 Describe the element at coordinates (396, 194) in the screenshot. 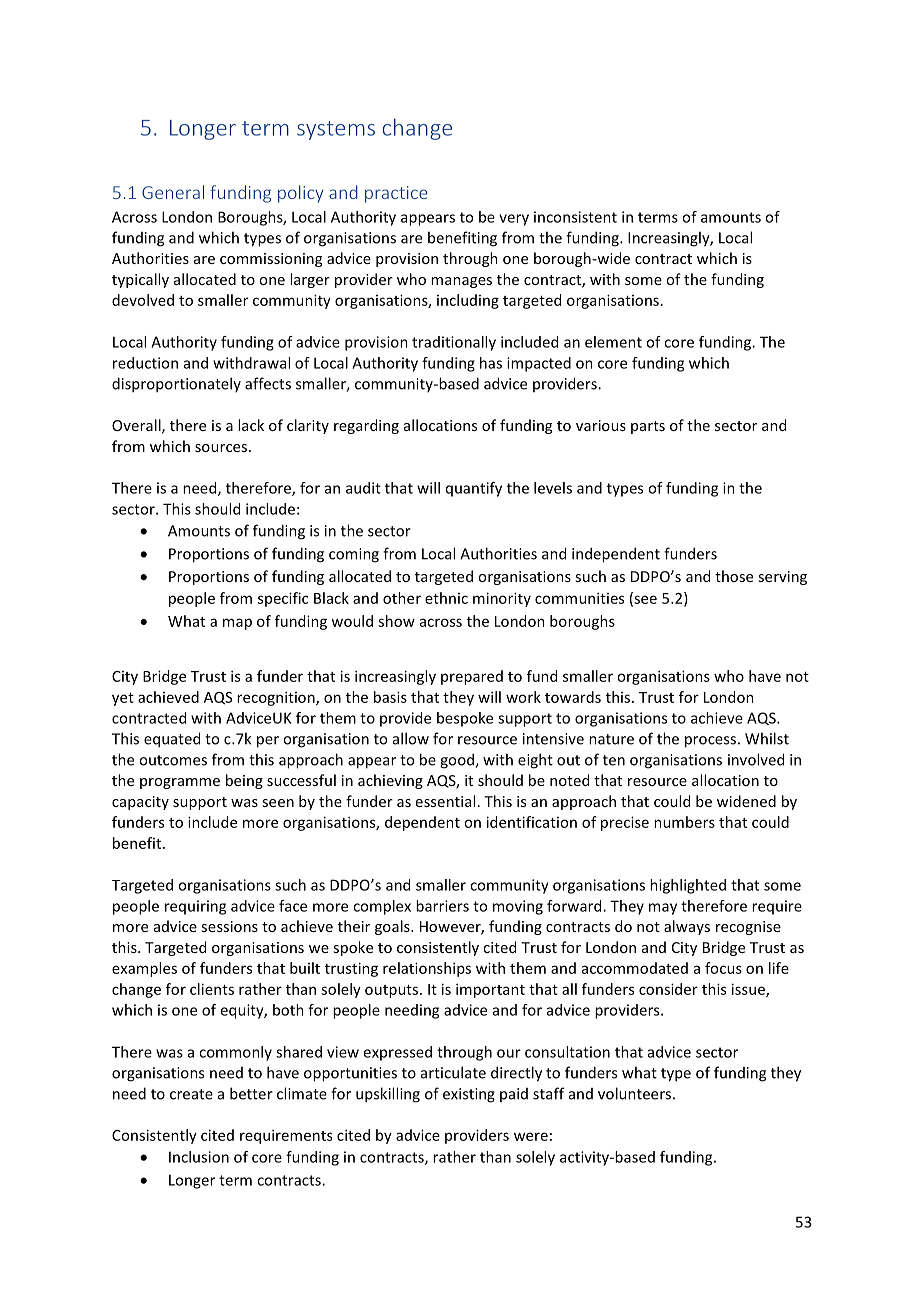

I see `practice` at that location.
